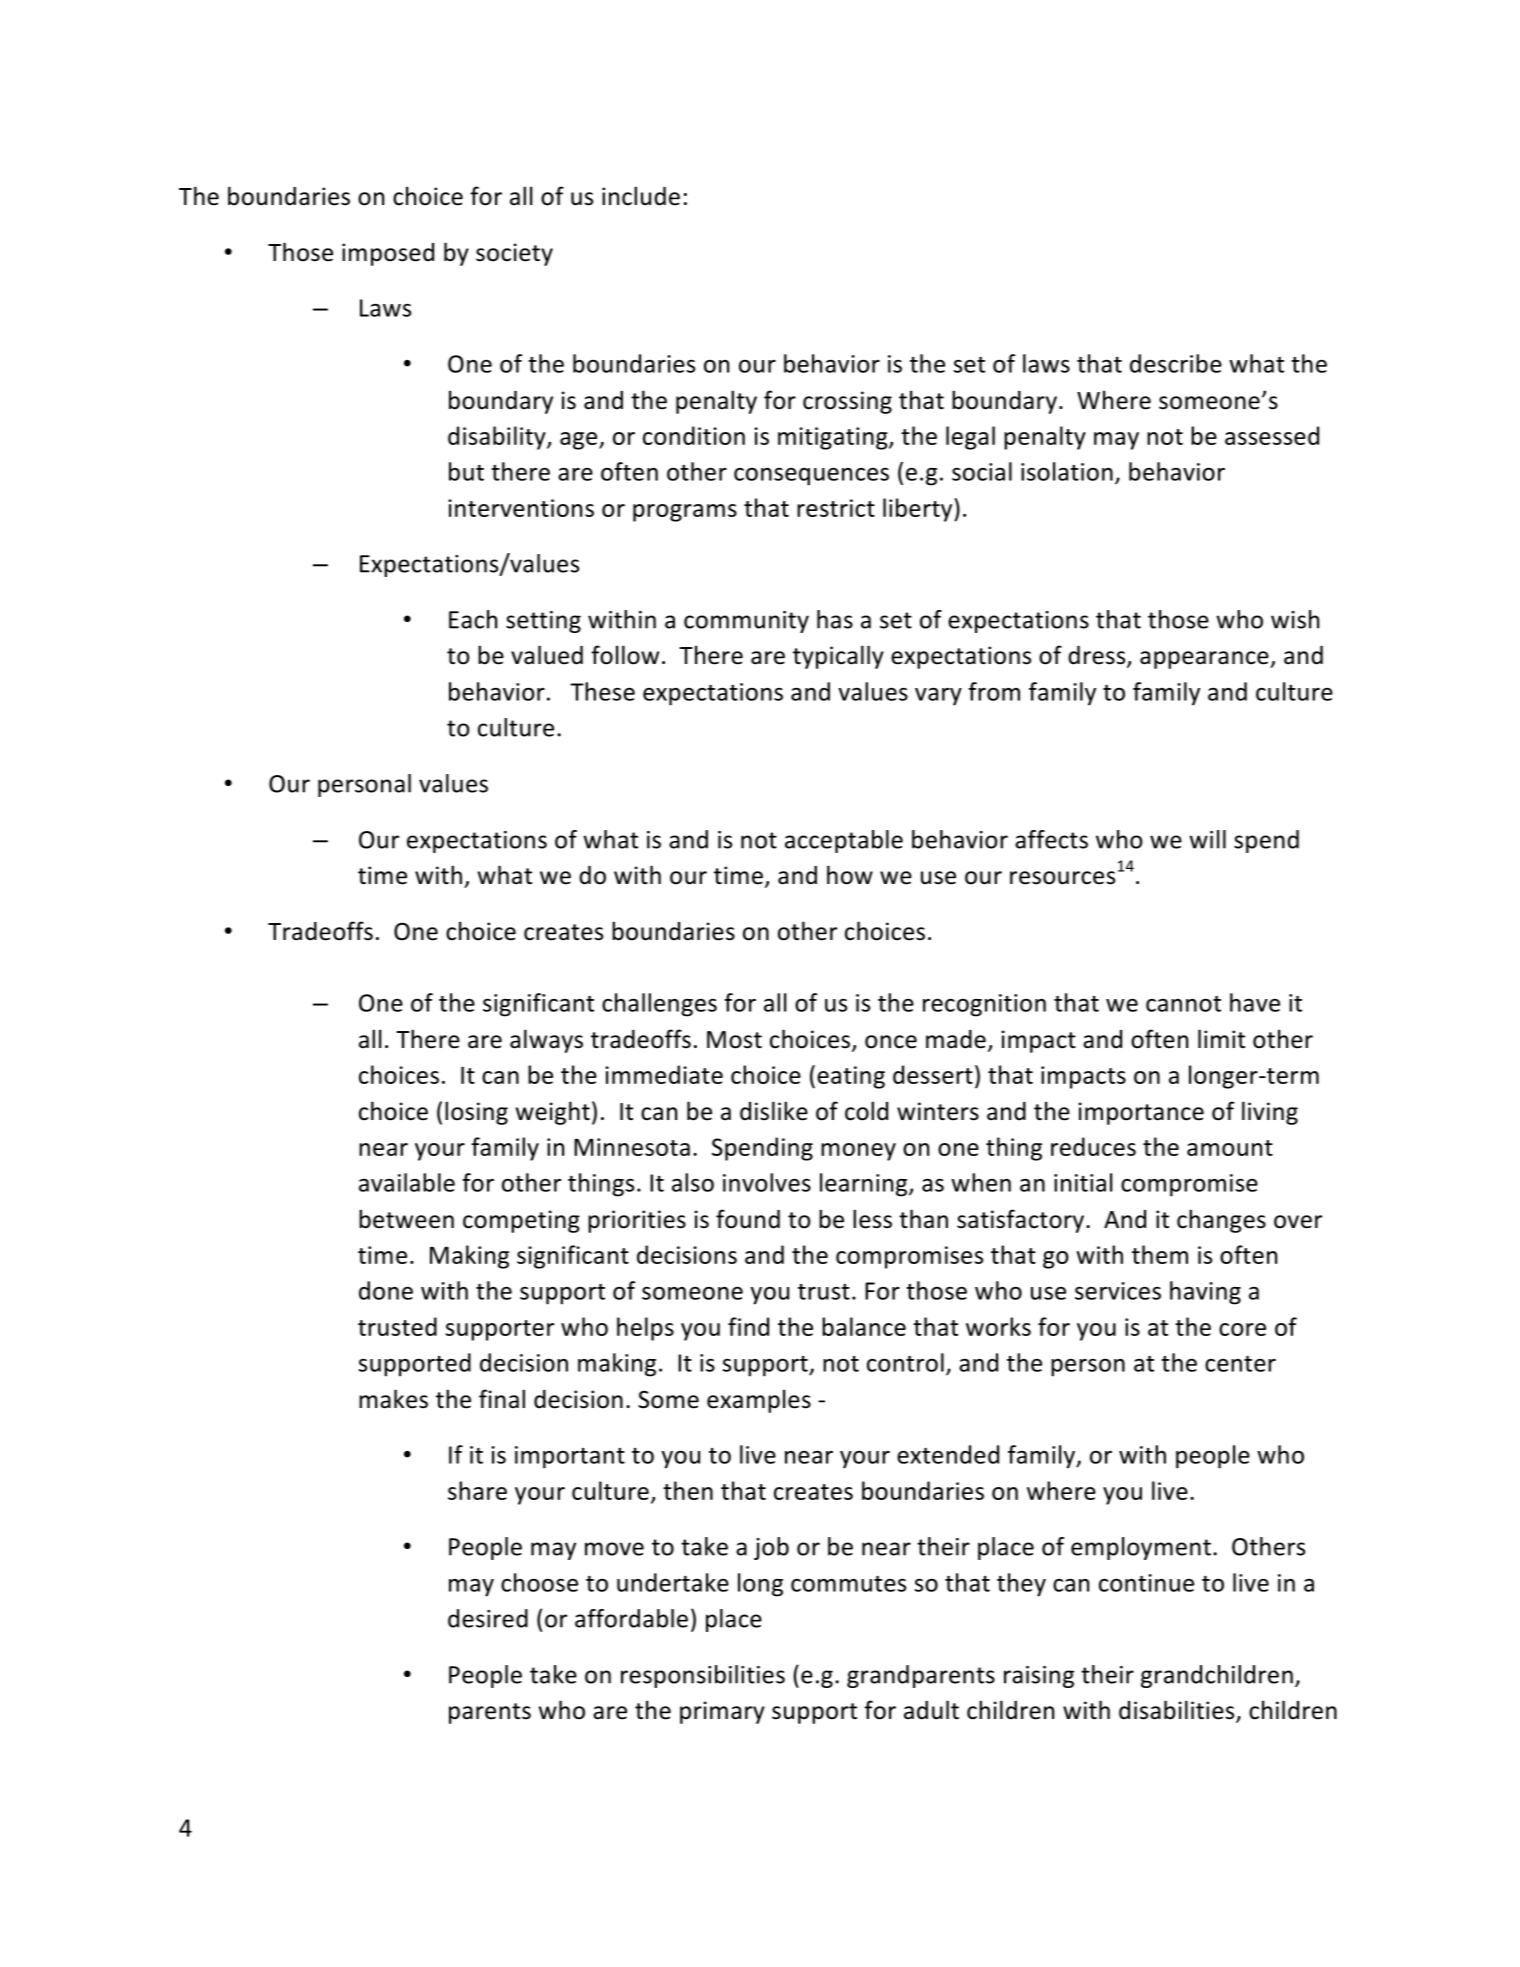 The width and height of the screenshot is (1520, 1967). I want to click on society, so click(514, 254).
